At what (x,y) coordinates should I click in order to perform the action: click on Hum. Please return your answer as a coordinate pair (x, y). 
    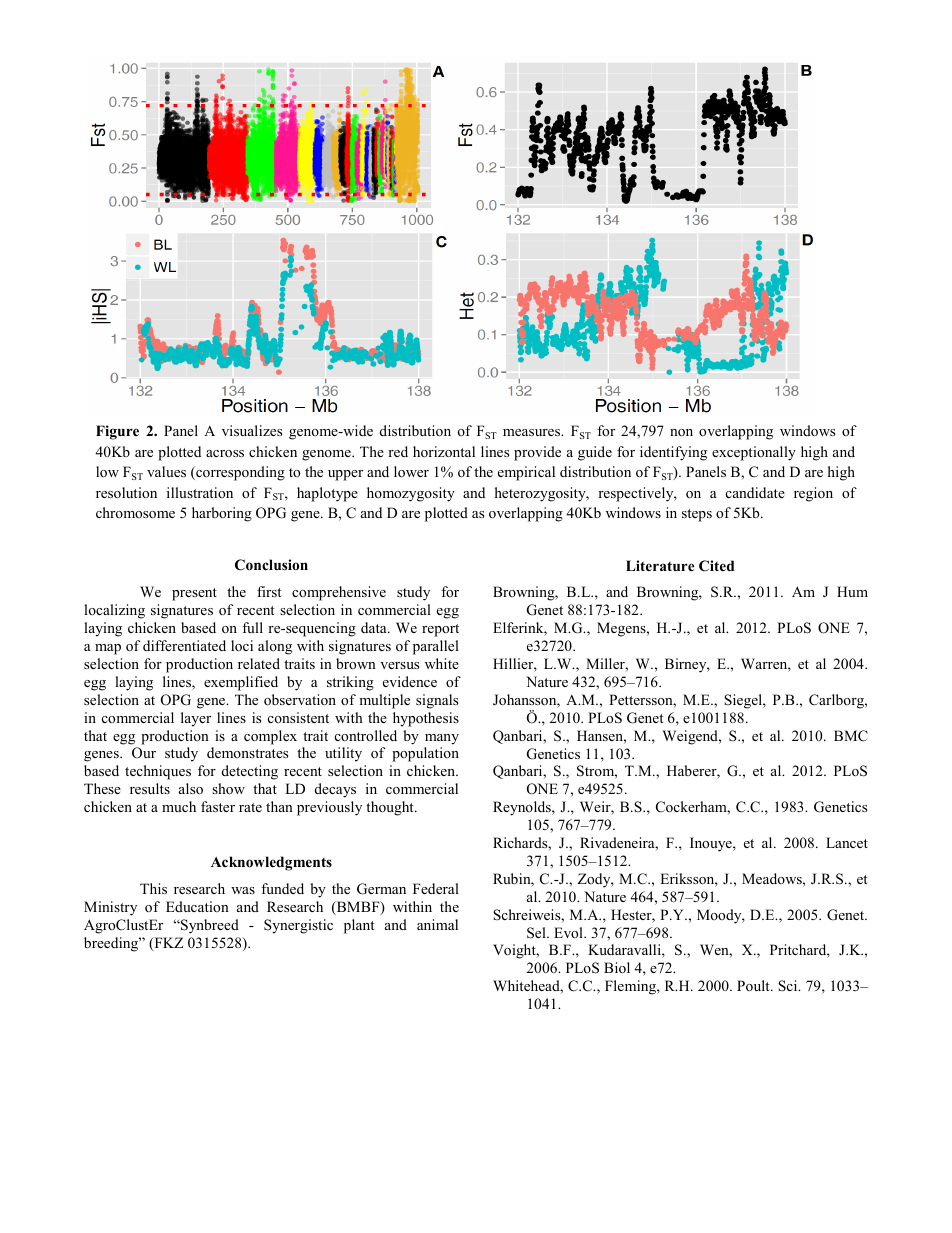
    Looking at the image, I should click on (852, 591).
